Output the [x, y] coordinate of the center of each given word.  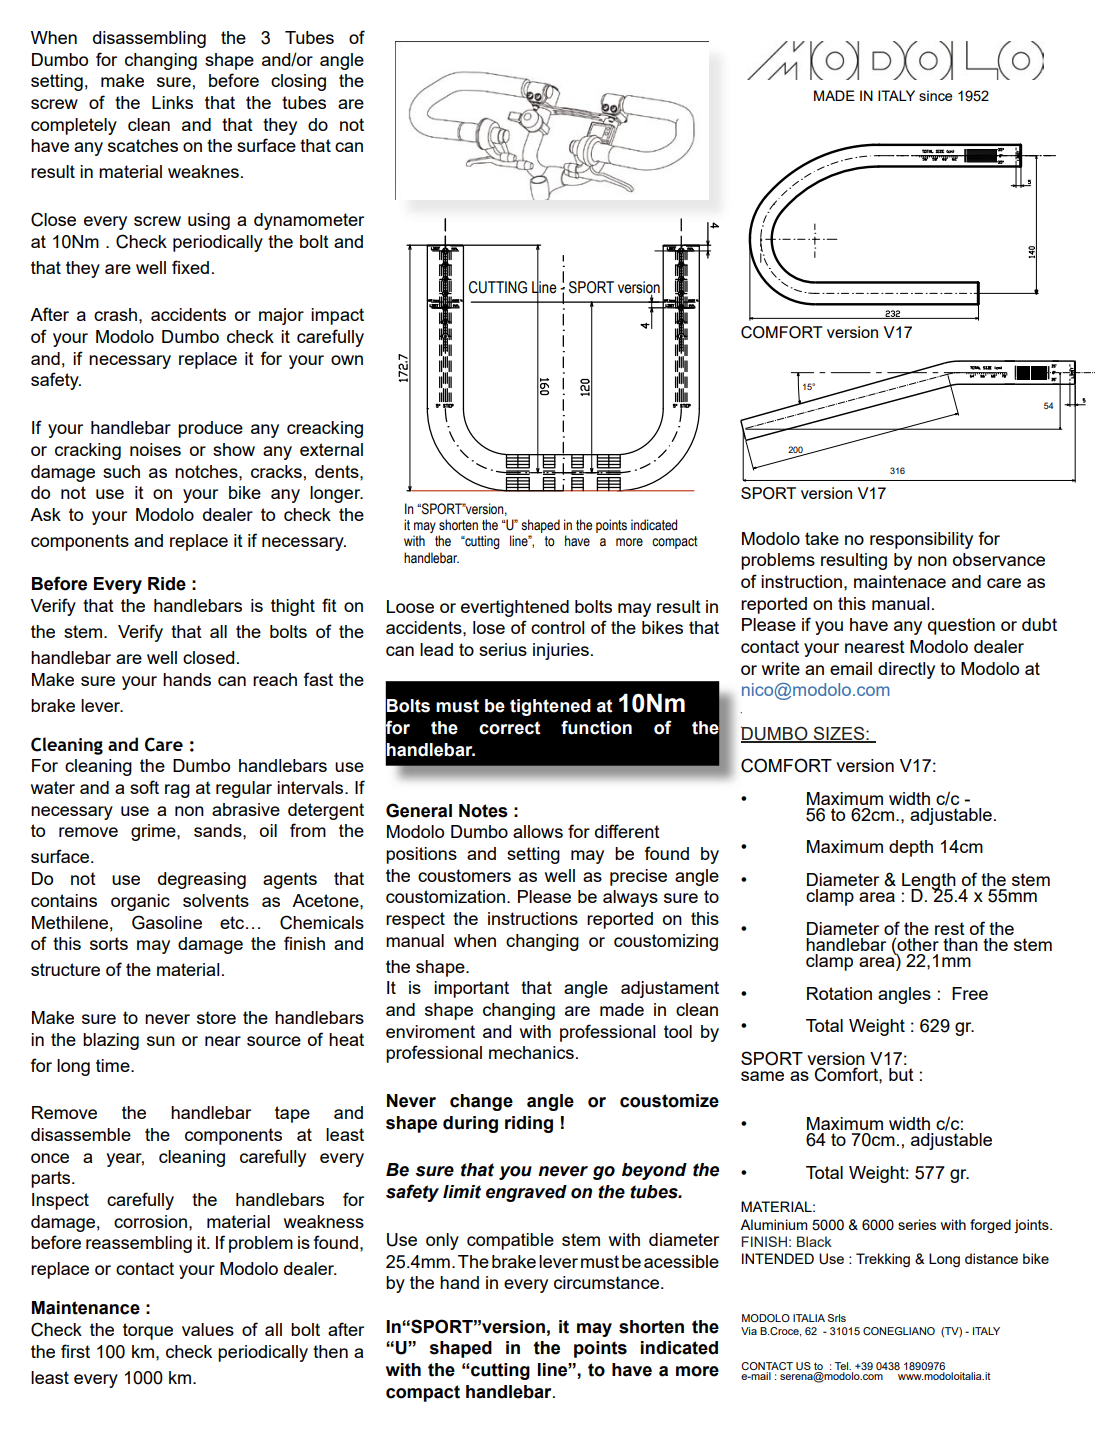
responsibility [921, 540]
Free [970, 993]
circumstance [606, 1282]
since [935, 95]
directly [906, 670]
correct [509, 728]
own [347, 360]
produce [210, 429]
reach [275, 679]
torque [148, 1331]
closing [298, 82]
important [471, 989]
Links [172, 102]
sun [161, 1041]
